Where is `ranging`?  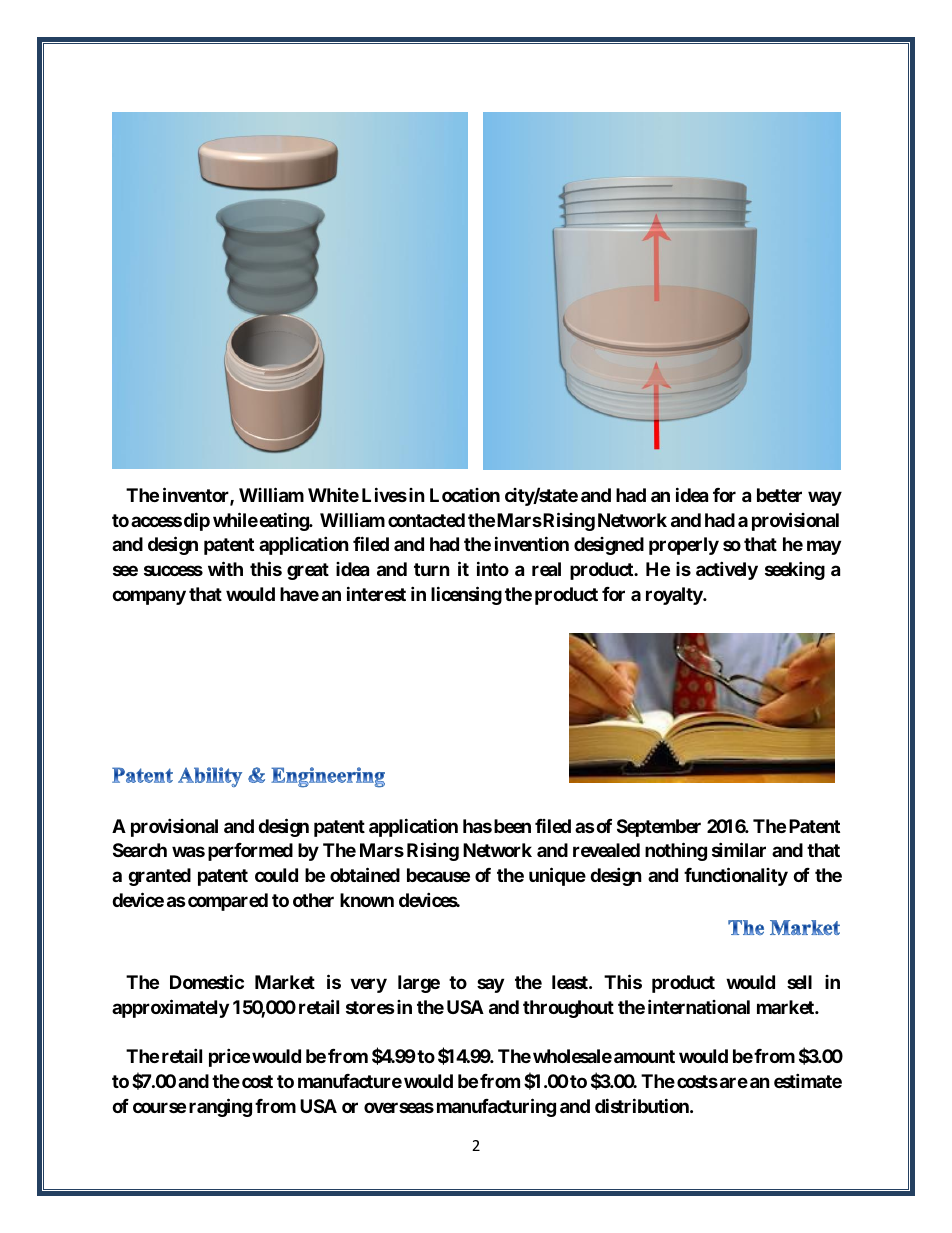 ranging is located at coordinates (220, 1107).
